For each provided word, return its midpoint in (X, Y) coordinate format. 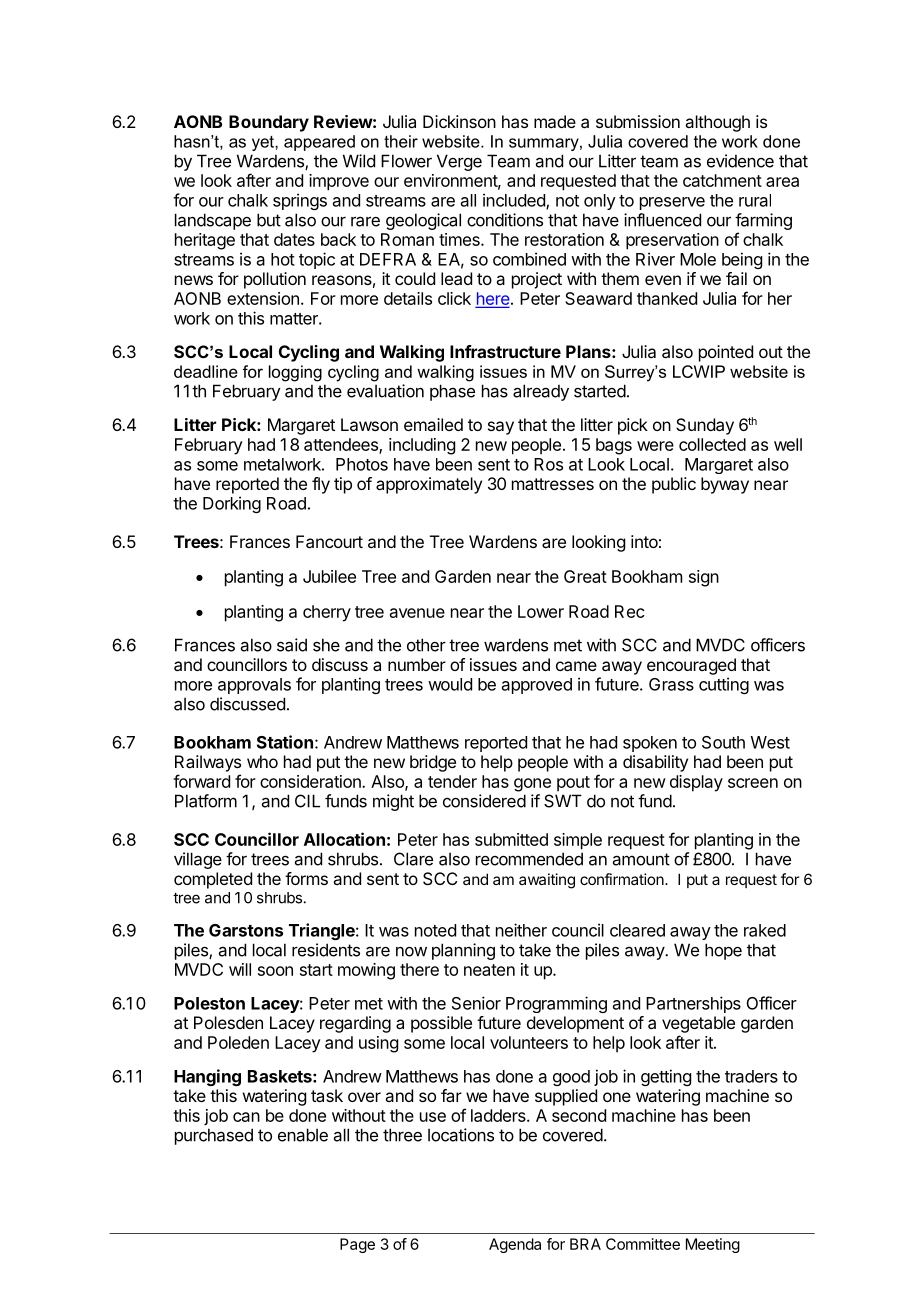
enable (303, 1135)
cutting (724, 685)
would (450, 684)
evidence (740, 161)
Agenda (515, 1245)
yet (264, 143)
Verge (459, 162)
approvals (254, 686)
